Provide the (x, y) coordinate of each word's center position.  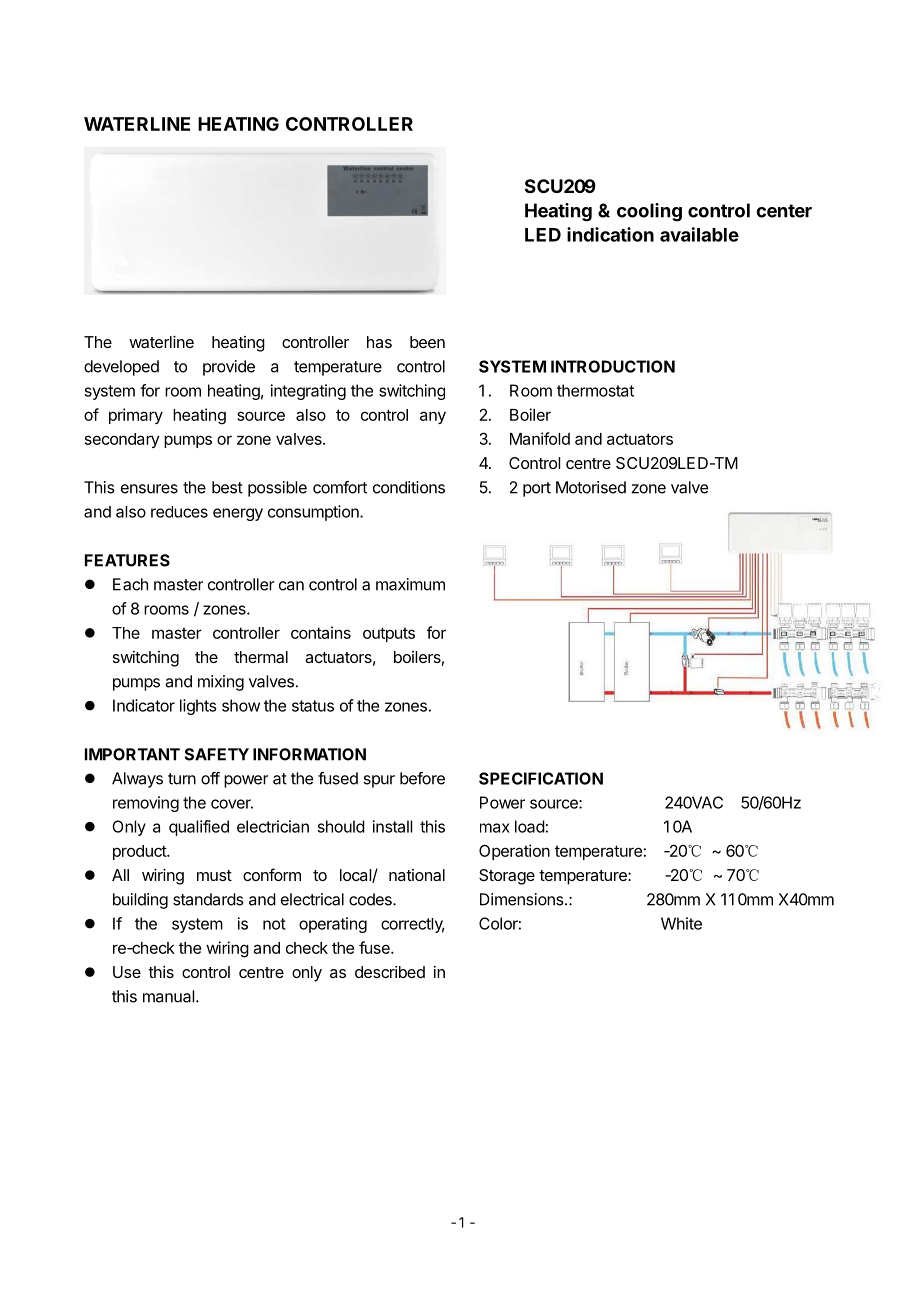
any (433, 417)
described (390, 972)
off (210, 778)
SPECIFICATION (541, 778)
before (422, 778)
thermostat (595, 390)
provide (229, 368)
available (699, 234)
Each (130, 584)
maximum (410, 584)
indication (610, 234)
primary (136, 416)
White (681, 923)
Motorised (591, 487)
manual (168, 996)
